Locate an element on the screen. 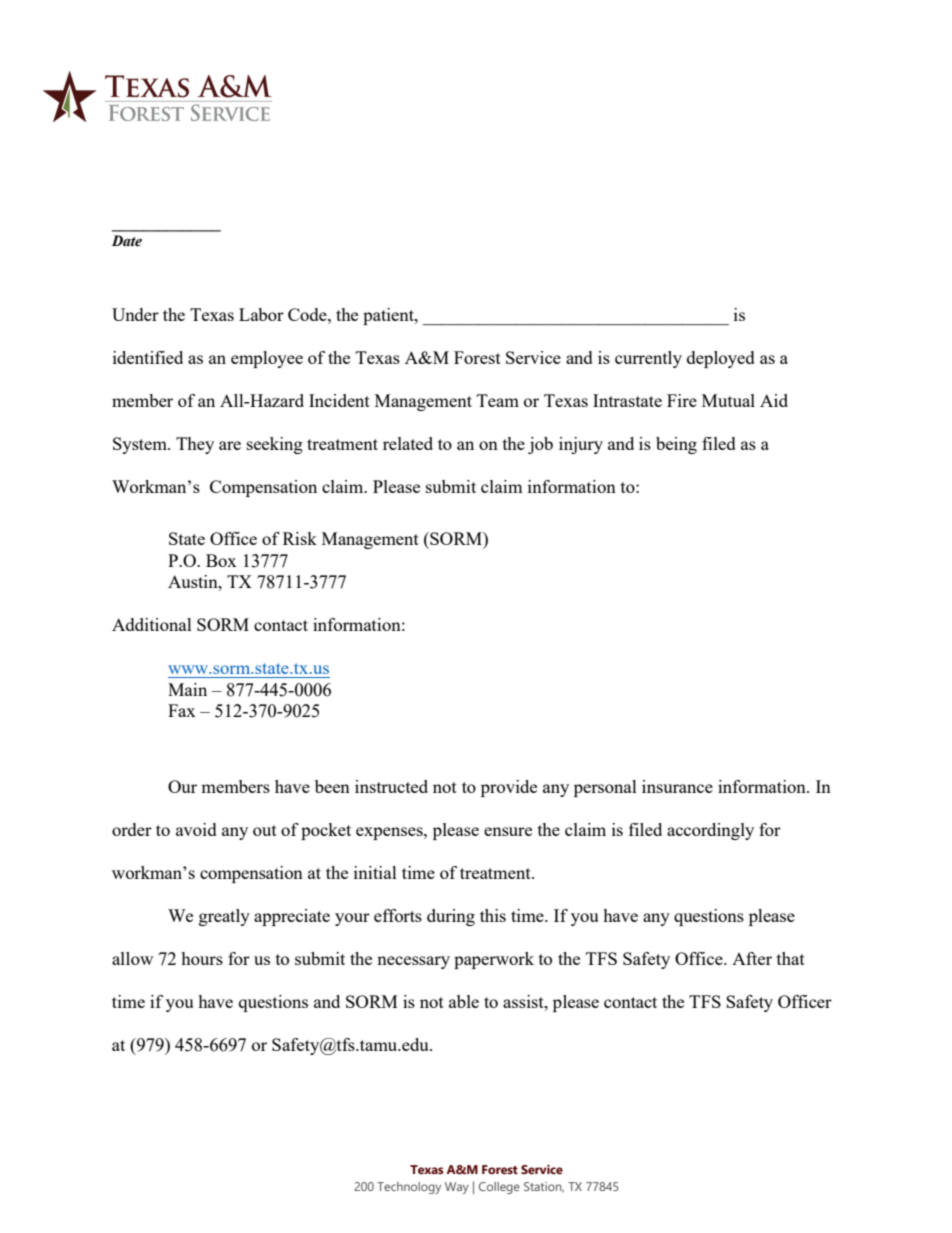 Image resolution: width=952 pixels, height=1233 pixels. related is located at coordinates (408, 443).
